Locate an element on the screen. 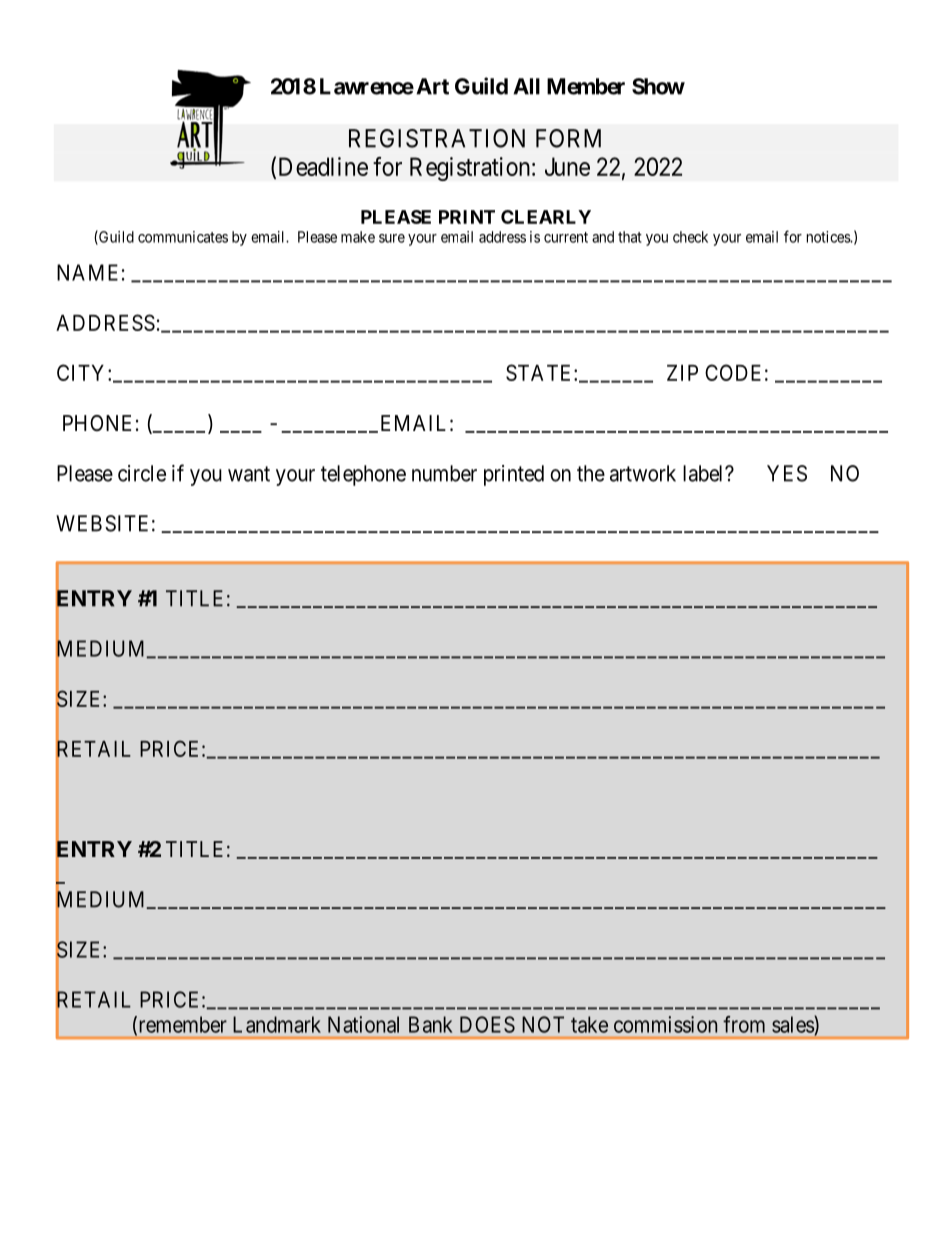 The width and height of the screenshot is (952, 1233). NAME is located at coordinates (87, 272).
